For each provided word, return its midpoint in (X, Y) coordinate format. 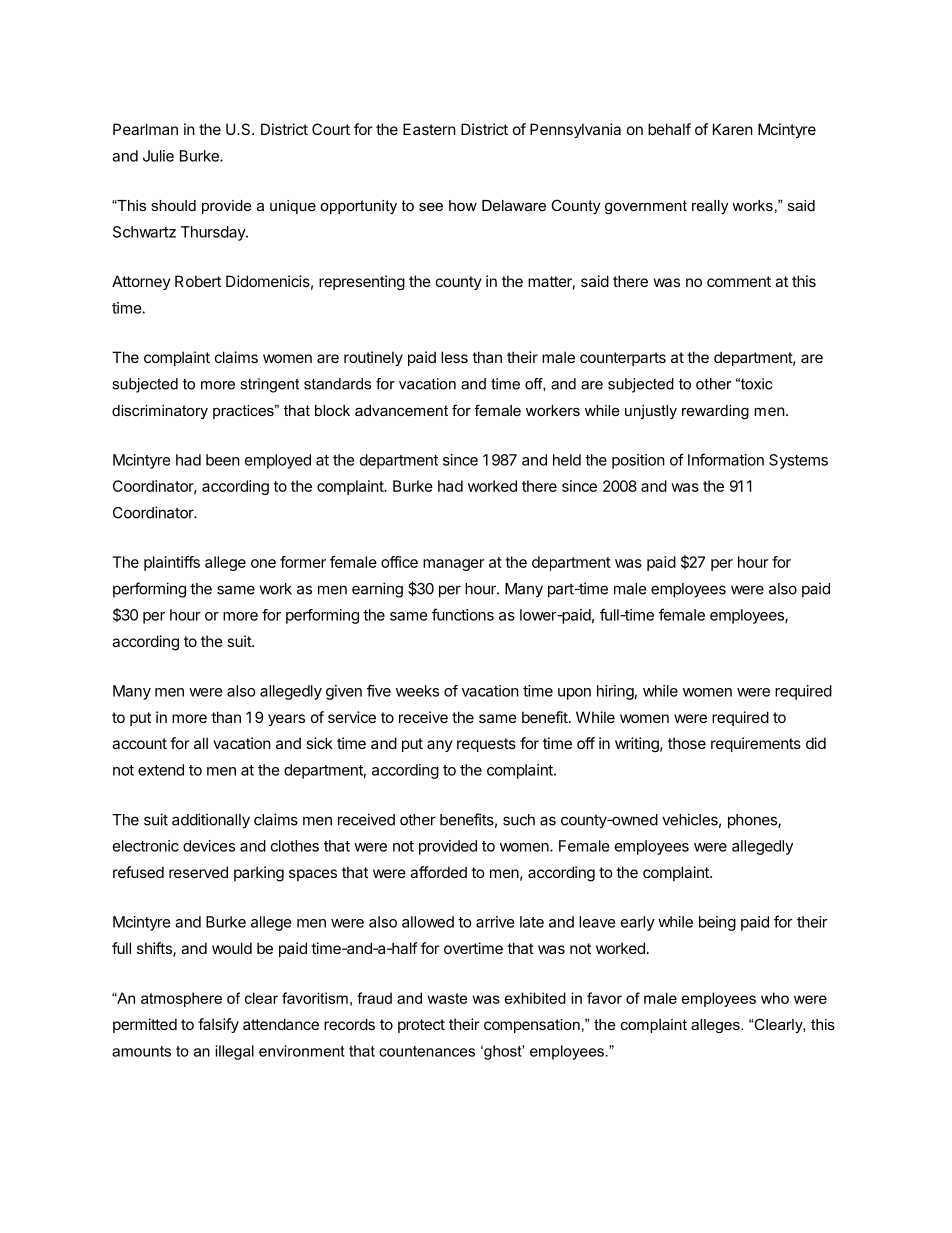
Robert (198, 281)
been (223, 460)
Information (726, 459)
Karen (733, 129)
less (454, 357)
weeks (417, 691)
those (687, 743)
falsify (218, 1025)
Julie (158, 156)
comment (739, 281)
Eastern (429, 129)
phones (753, 821)
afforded (438, 872)
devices (209, 846)
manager (453, 565)
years (286, 720)
